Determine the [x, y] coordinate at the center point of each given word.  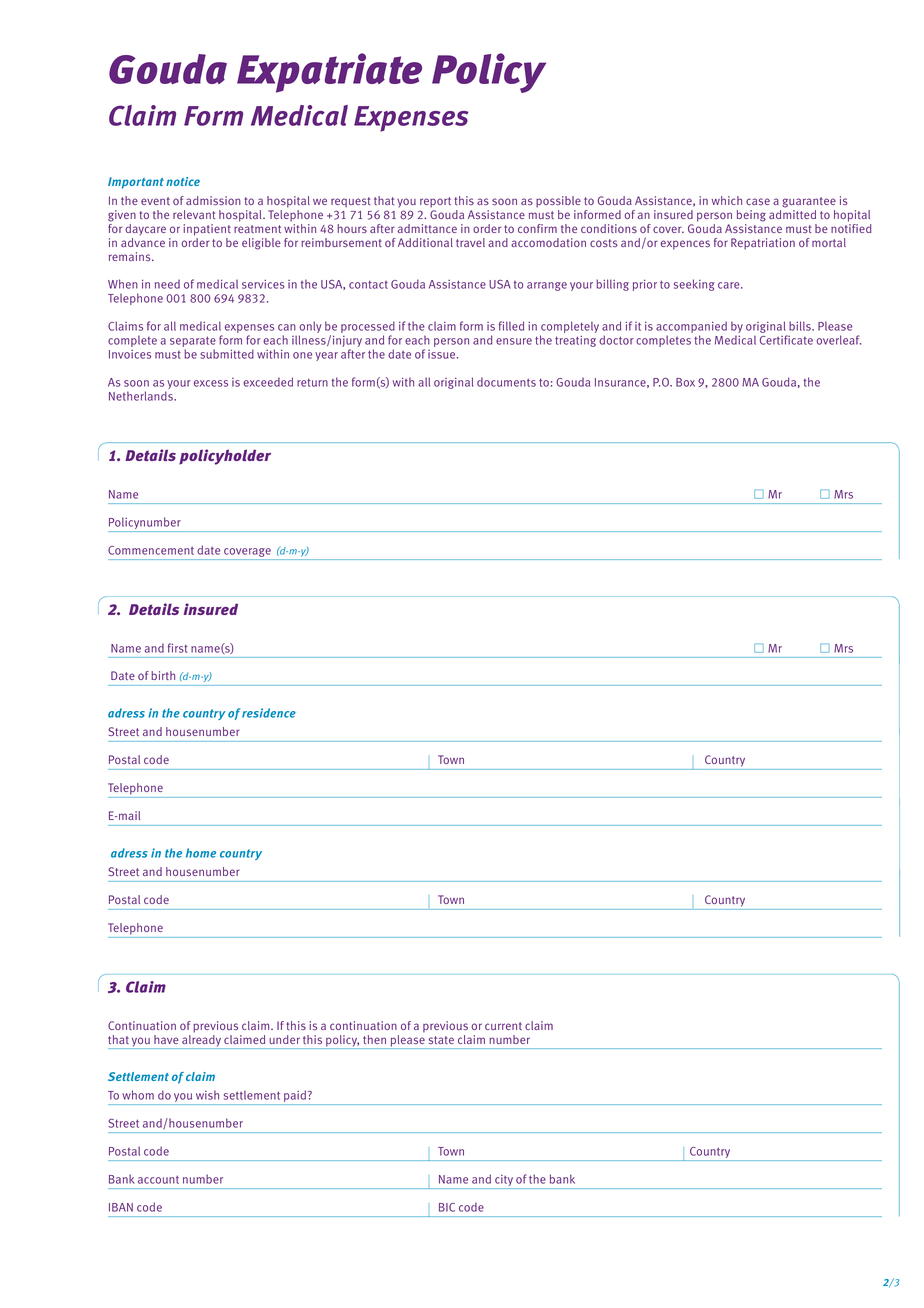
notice [183, 181]
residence [269, 713]
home [201, 853]
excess [211, 383]
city [504, 1182]
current [503, 1026]
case [758, 201]
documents [506, 382]
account [158, 1179]
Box [685, 382]
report [435, 202]
